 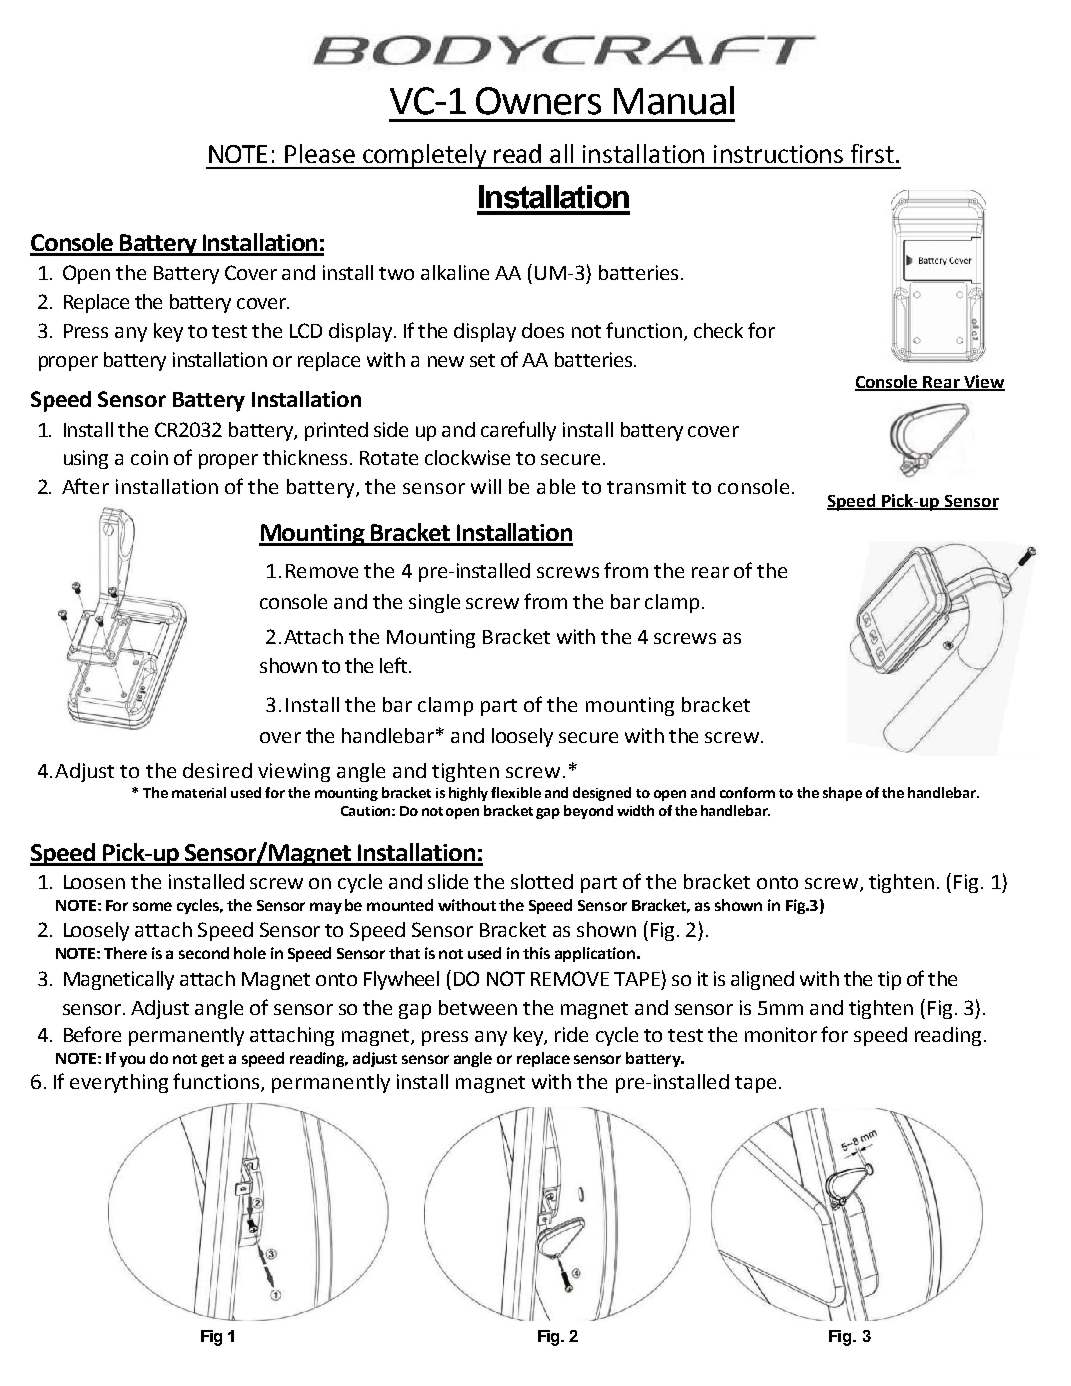 What do you see at coordinates (778, 154) in the screenshot?
I see `instructions` at bounding box center [778, 154].
